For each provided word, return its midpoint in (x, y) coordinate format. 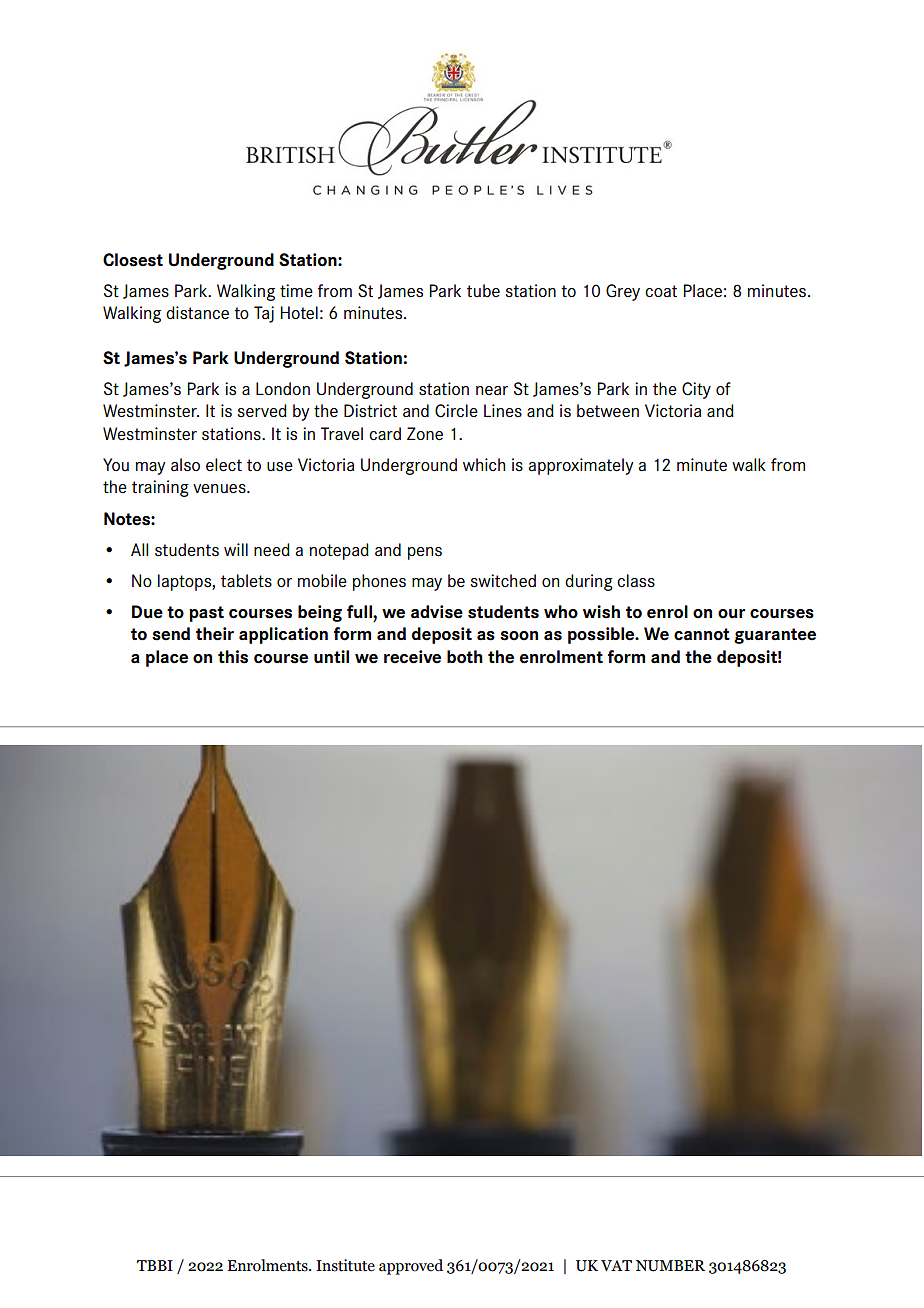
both (465, 657)
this (233, 657)
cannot (702, 634)
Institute (345, 1265)
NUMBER (670, 1266)
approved (411, 1267)
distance (197, 313)
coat (661, 291)
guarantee (775, 636)
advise (437, 612)
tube (483, 290)
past (206, 614)
